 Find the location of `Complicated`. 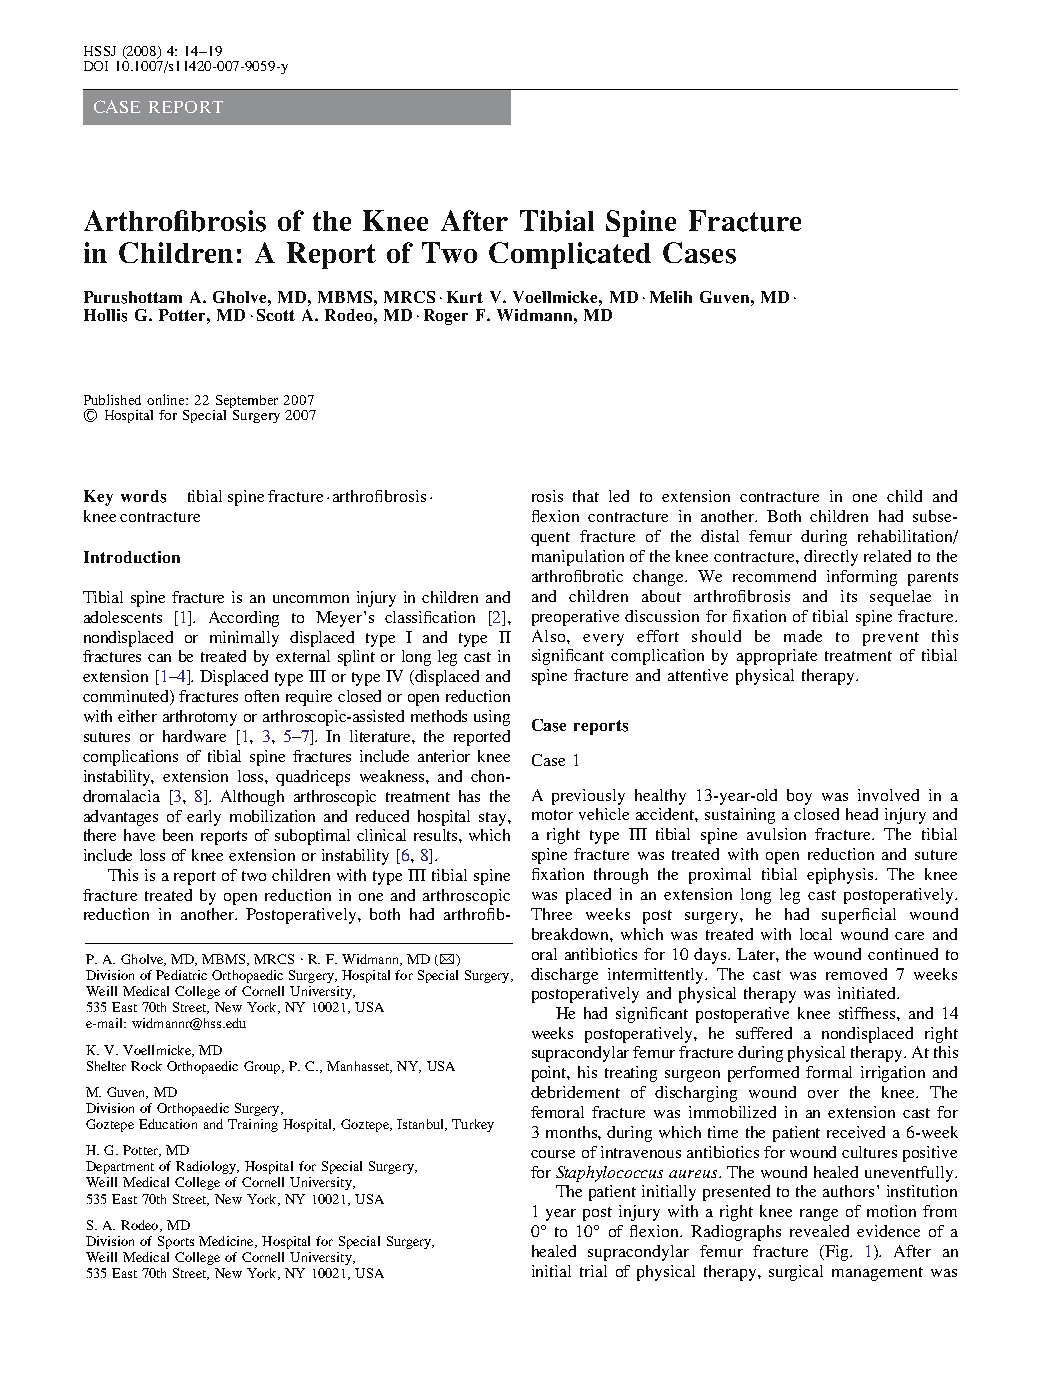

Complicated is located at coordinates (570, 255).
